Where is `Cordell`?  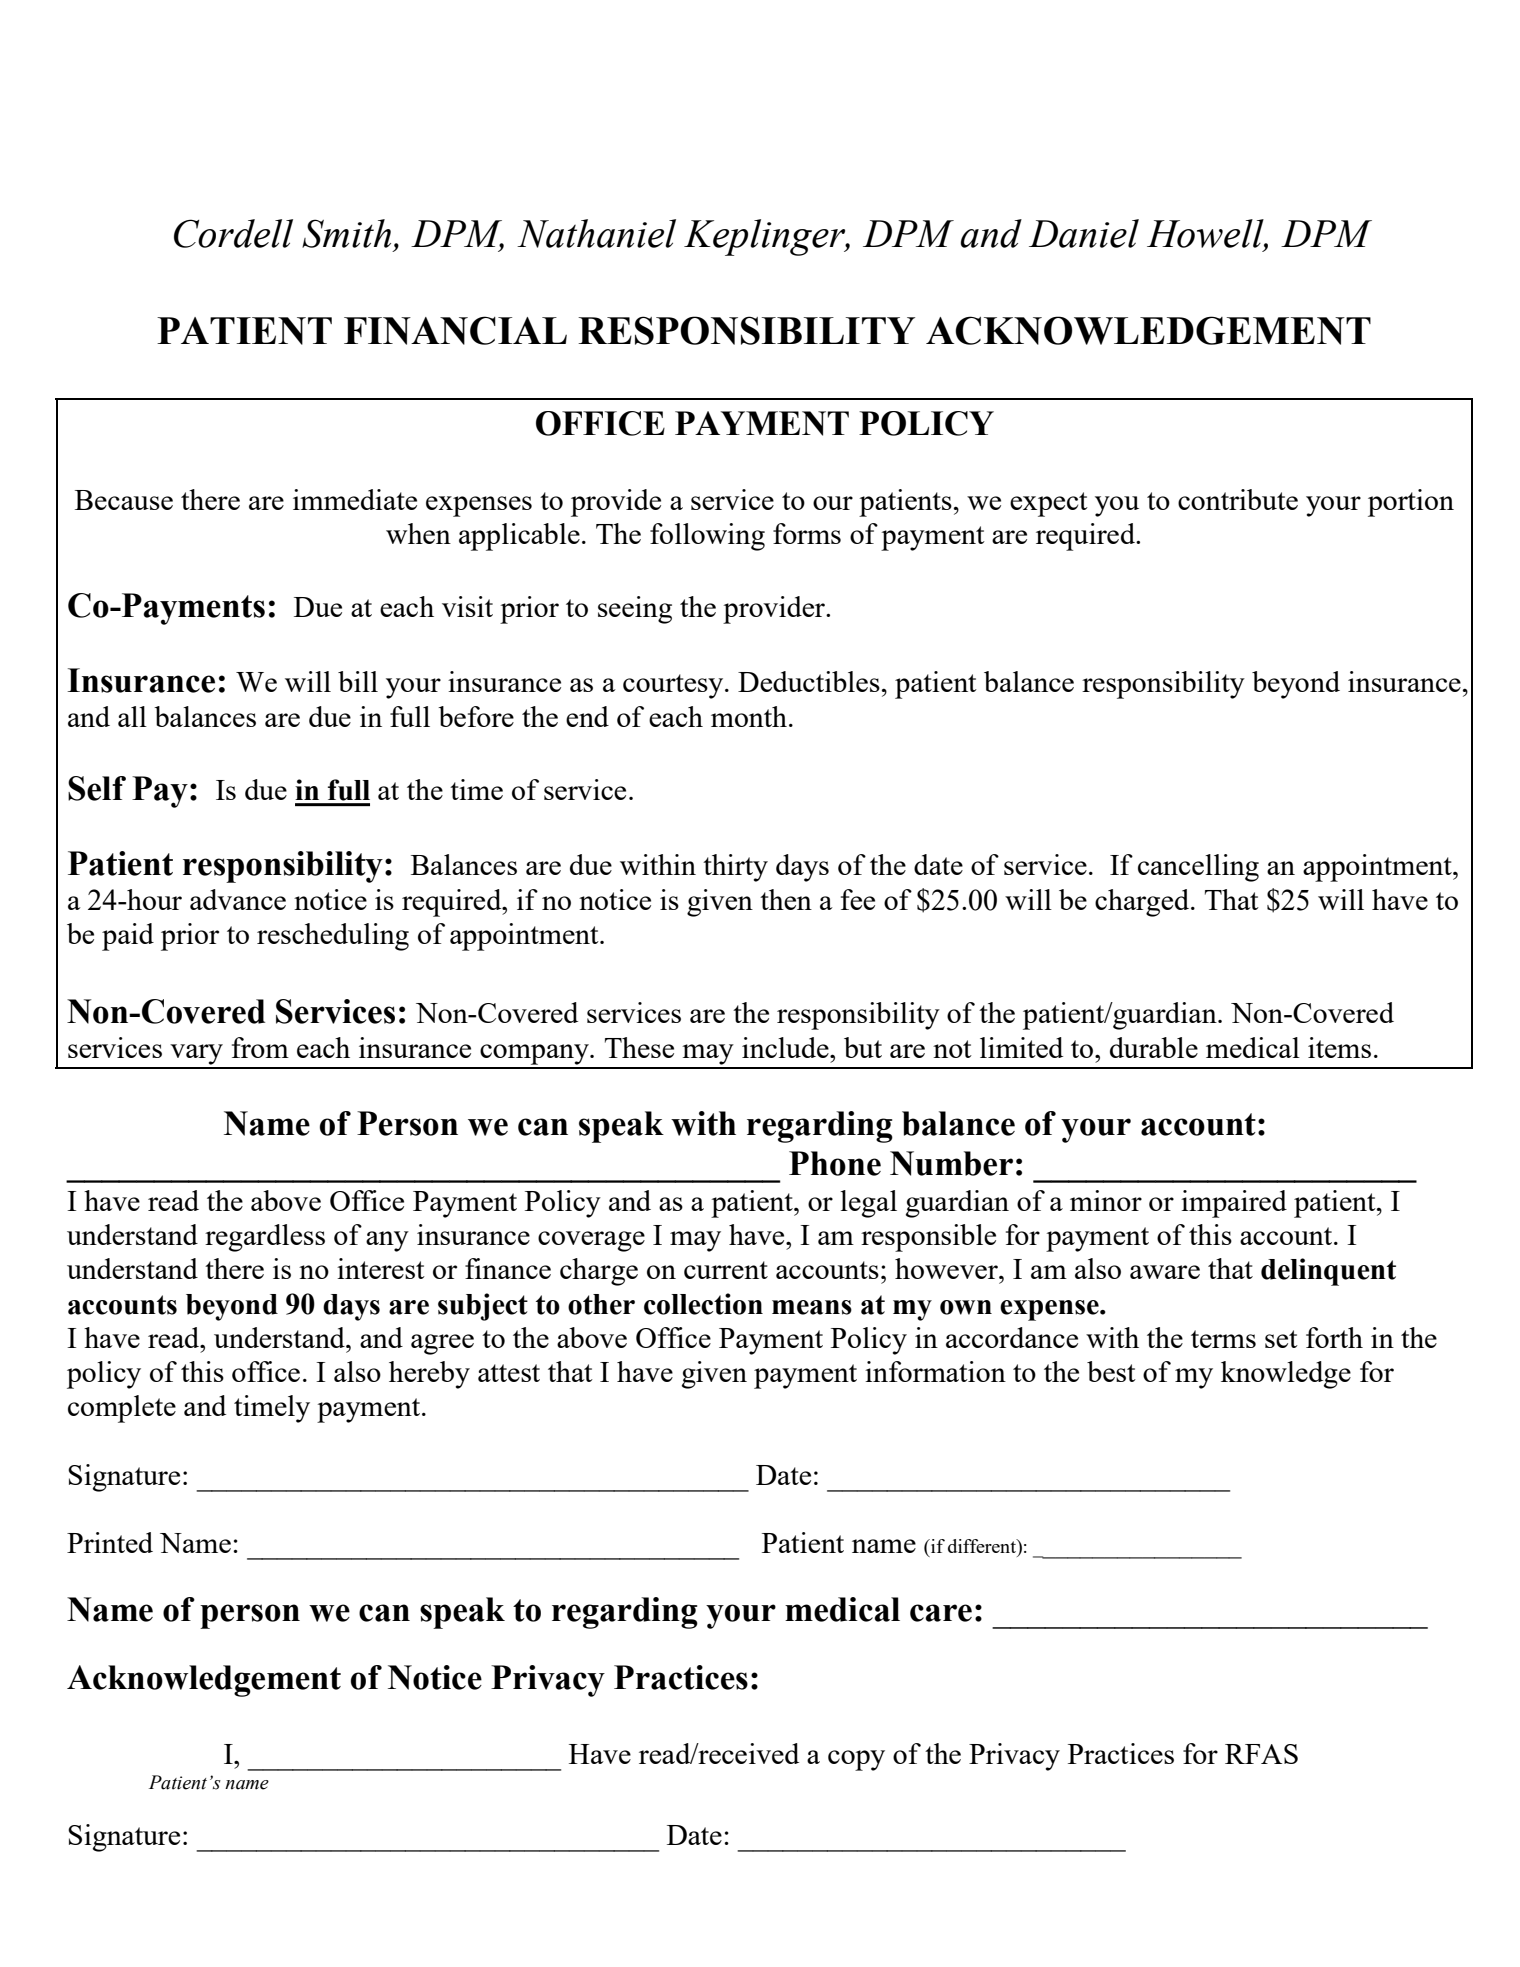 Cordell is located at coordinates (233, 233).
